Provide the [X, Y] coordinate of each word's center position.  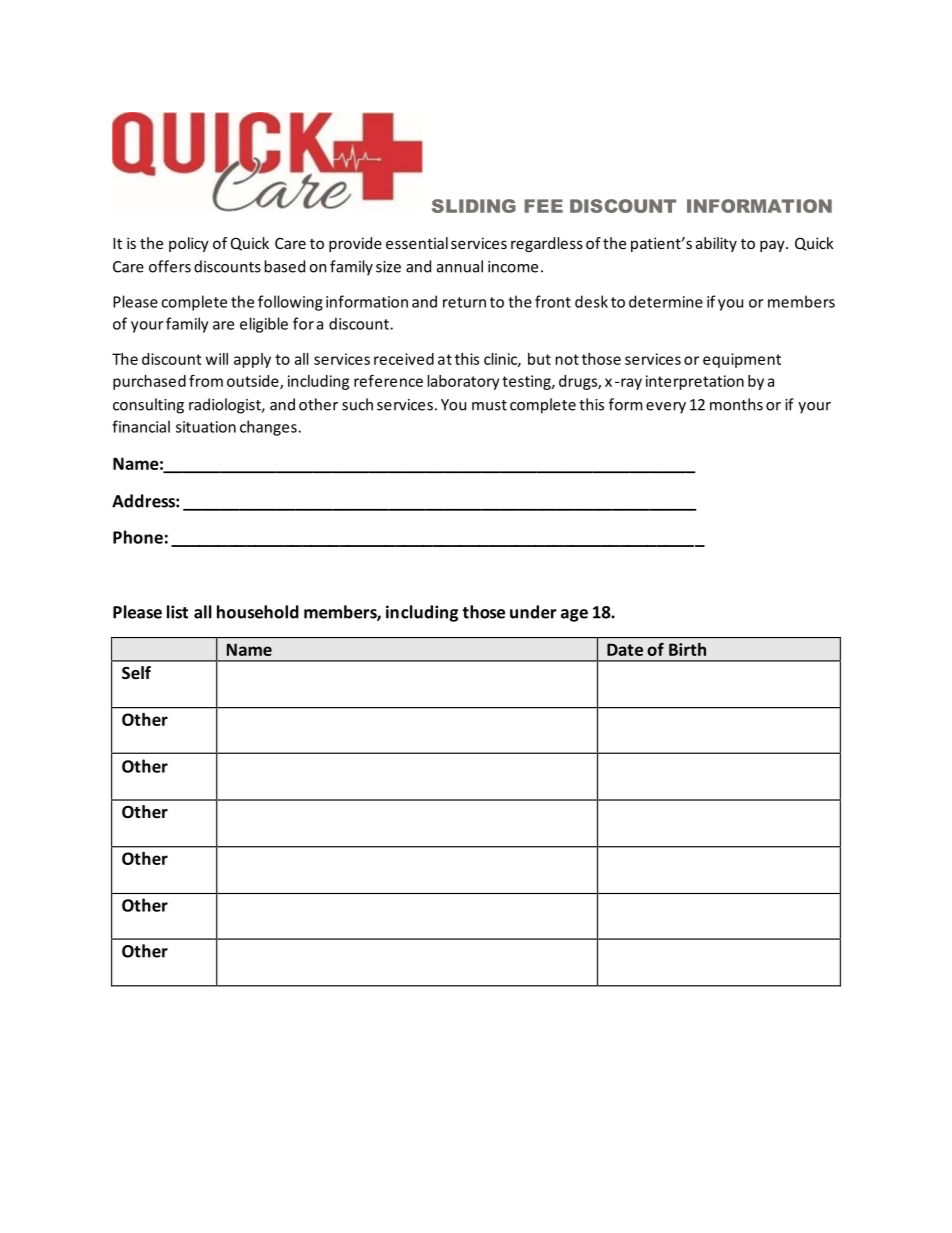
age [574, 615]
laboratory [463, 382]
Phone [138, 537]
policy [189, 244]
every [666, 408]
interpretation [695, 382]
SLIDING [474, 206]
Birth [687, 649]
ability [716, 244]
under [533, 612]
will [217, 359]
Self [136, 673]
